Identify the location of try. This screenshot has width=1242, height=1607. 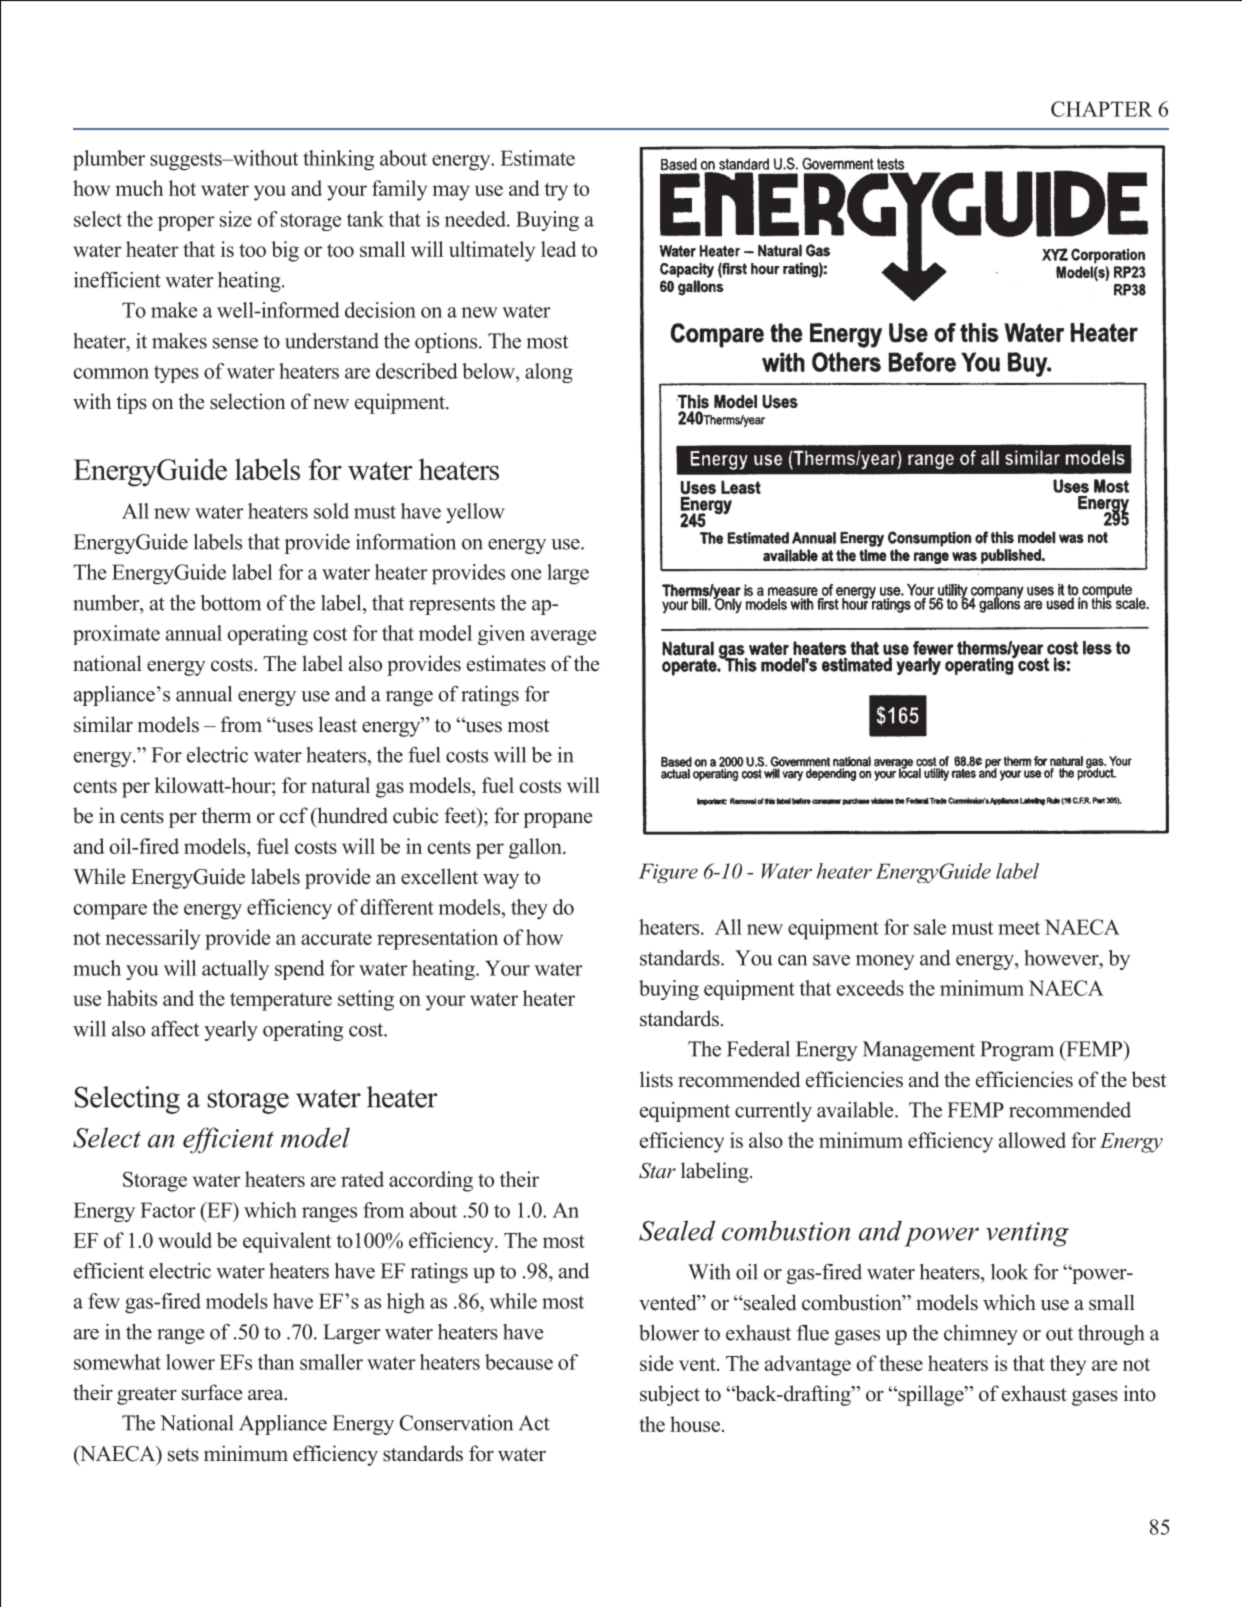
(556, 191).
